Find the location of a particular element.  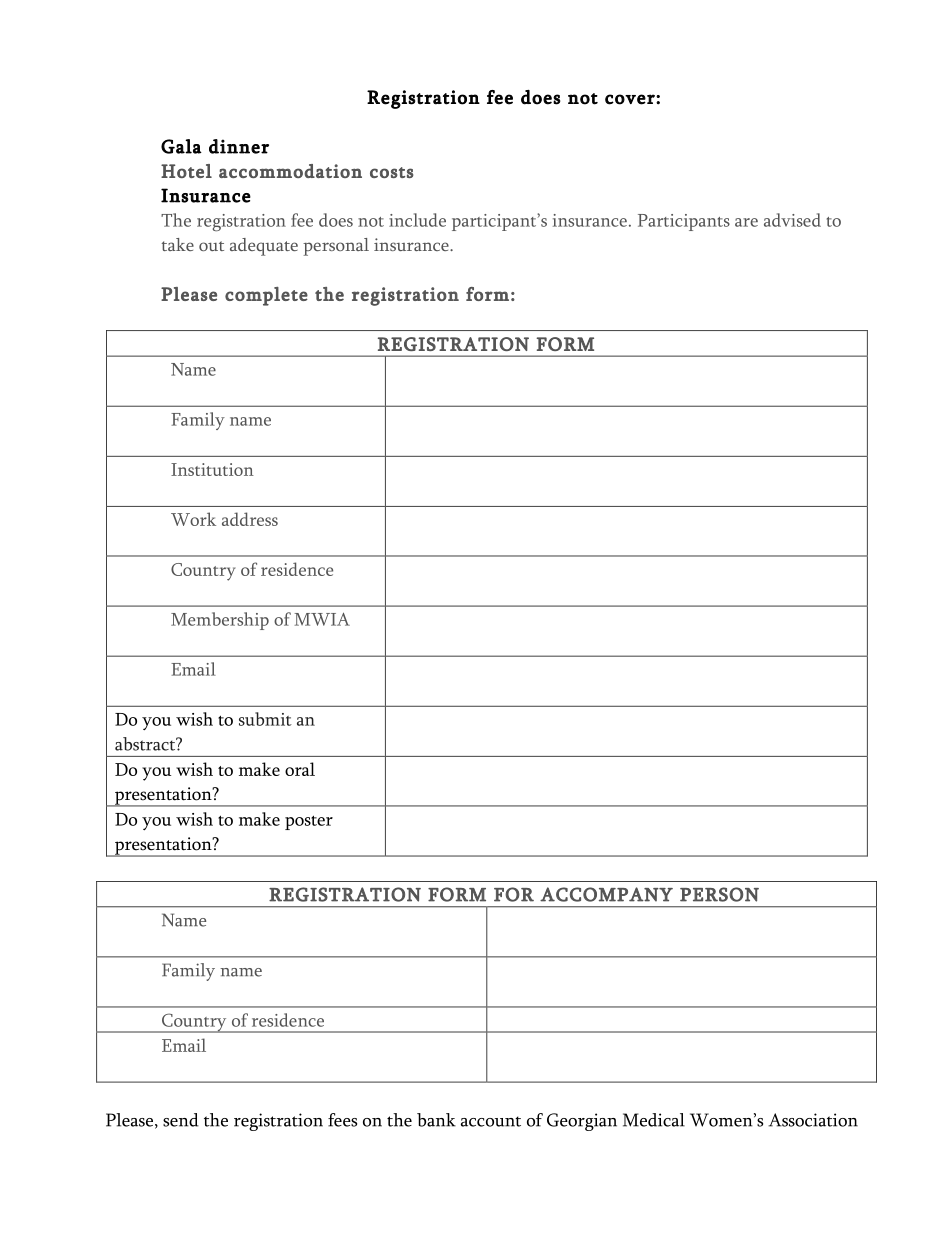

send is located at coordinates (181, 1120).
